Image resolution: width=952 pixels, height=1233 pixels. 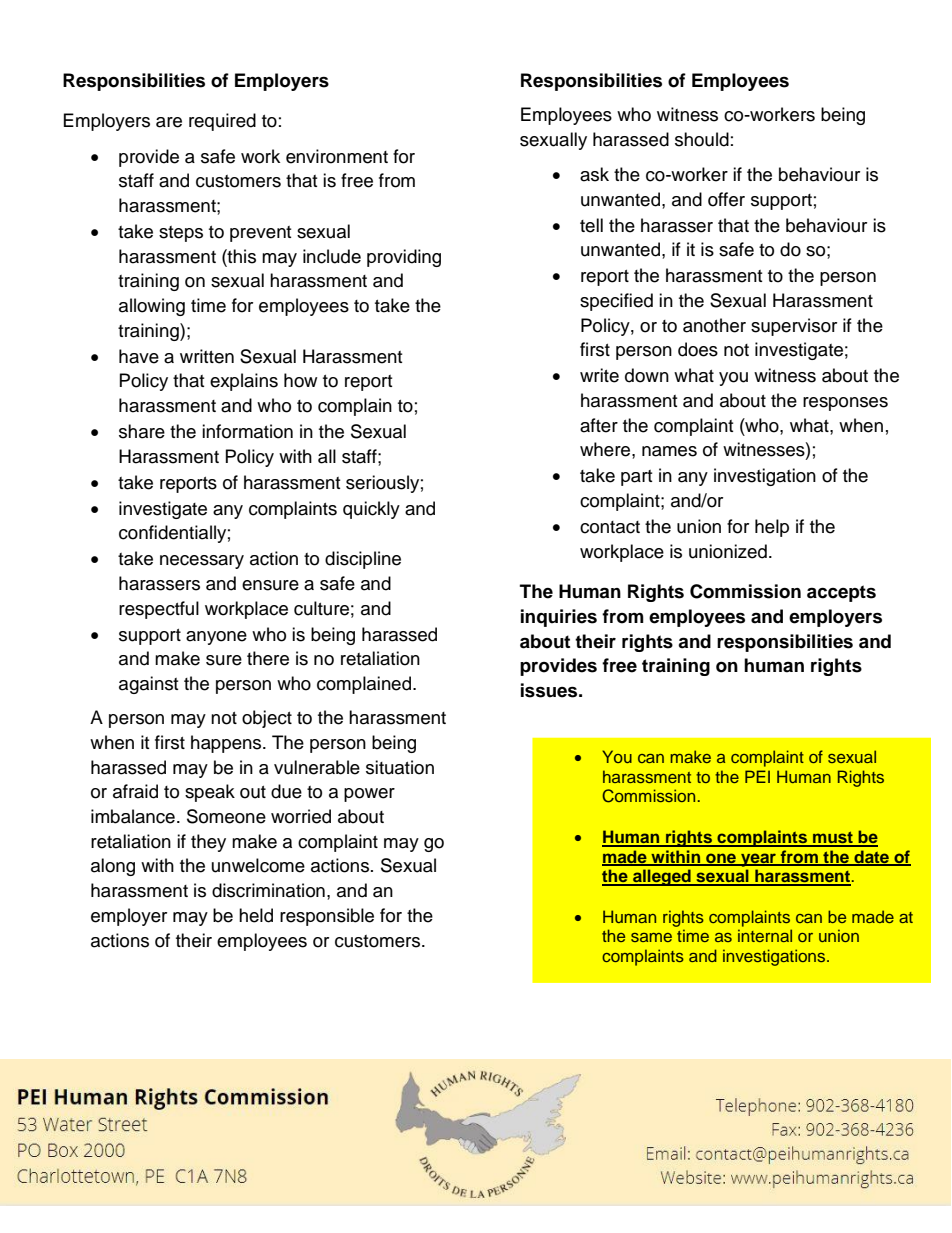 What do you see at coordinates (594, 174) in the document?
I see `ask` at bounding box center [594, 174].
